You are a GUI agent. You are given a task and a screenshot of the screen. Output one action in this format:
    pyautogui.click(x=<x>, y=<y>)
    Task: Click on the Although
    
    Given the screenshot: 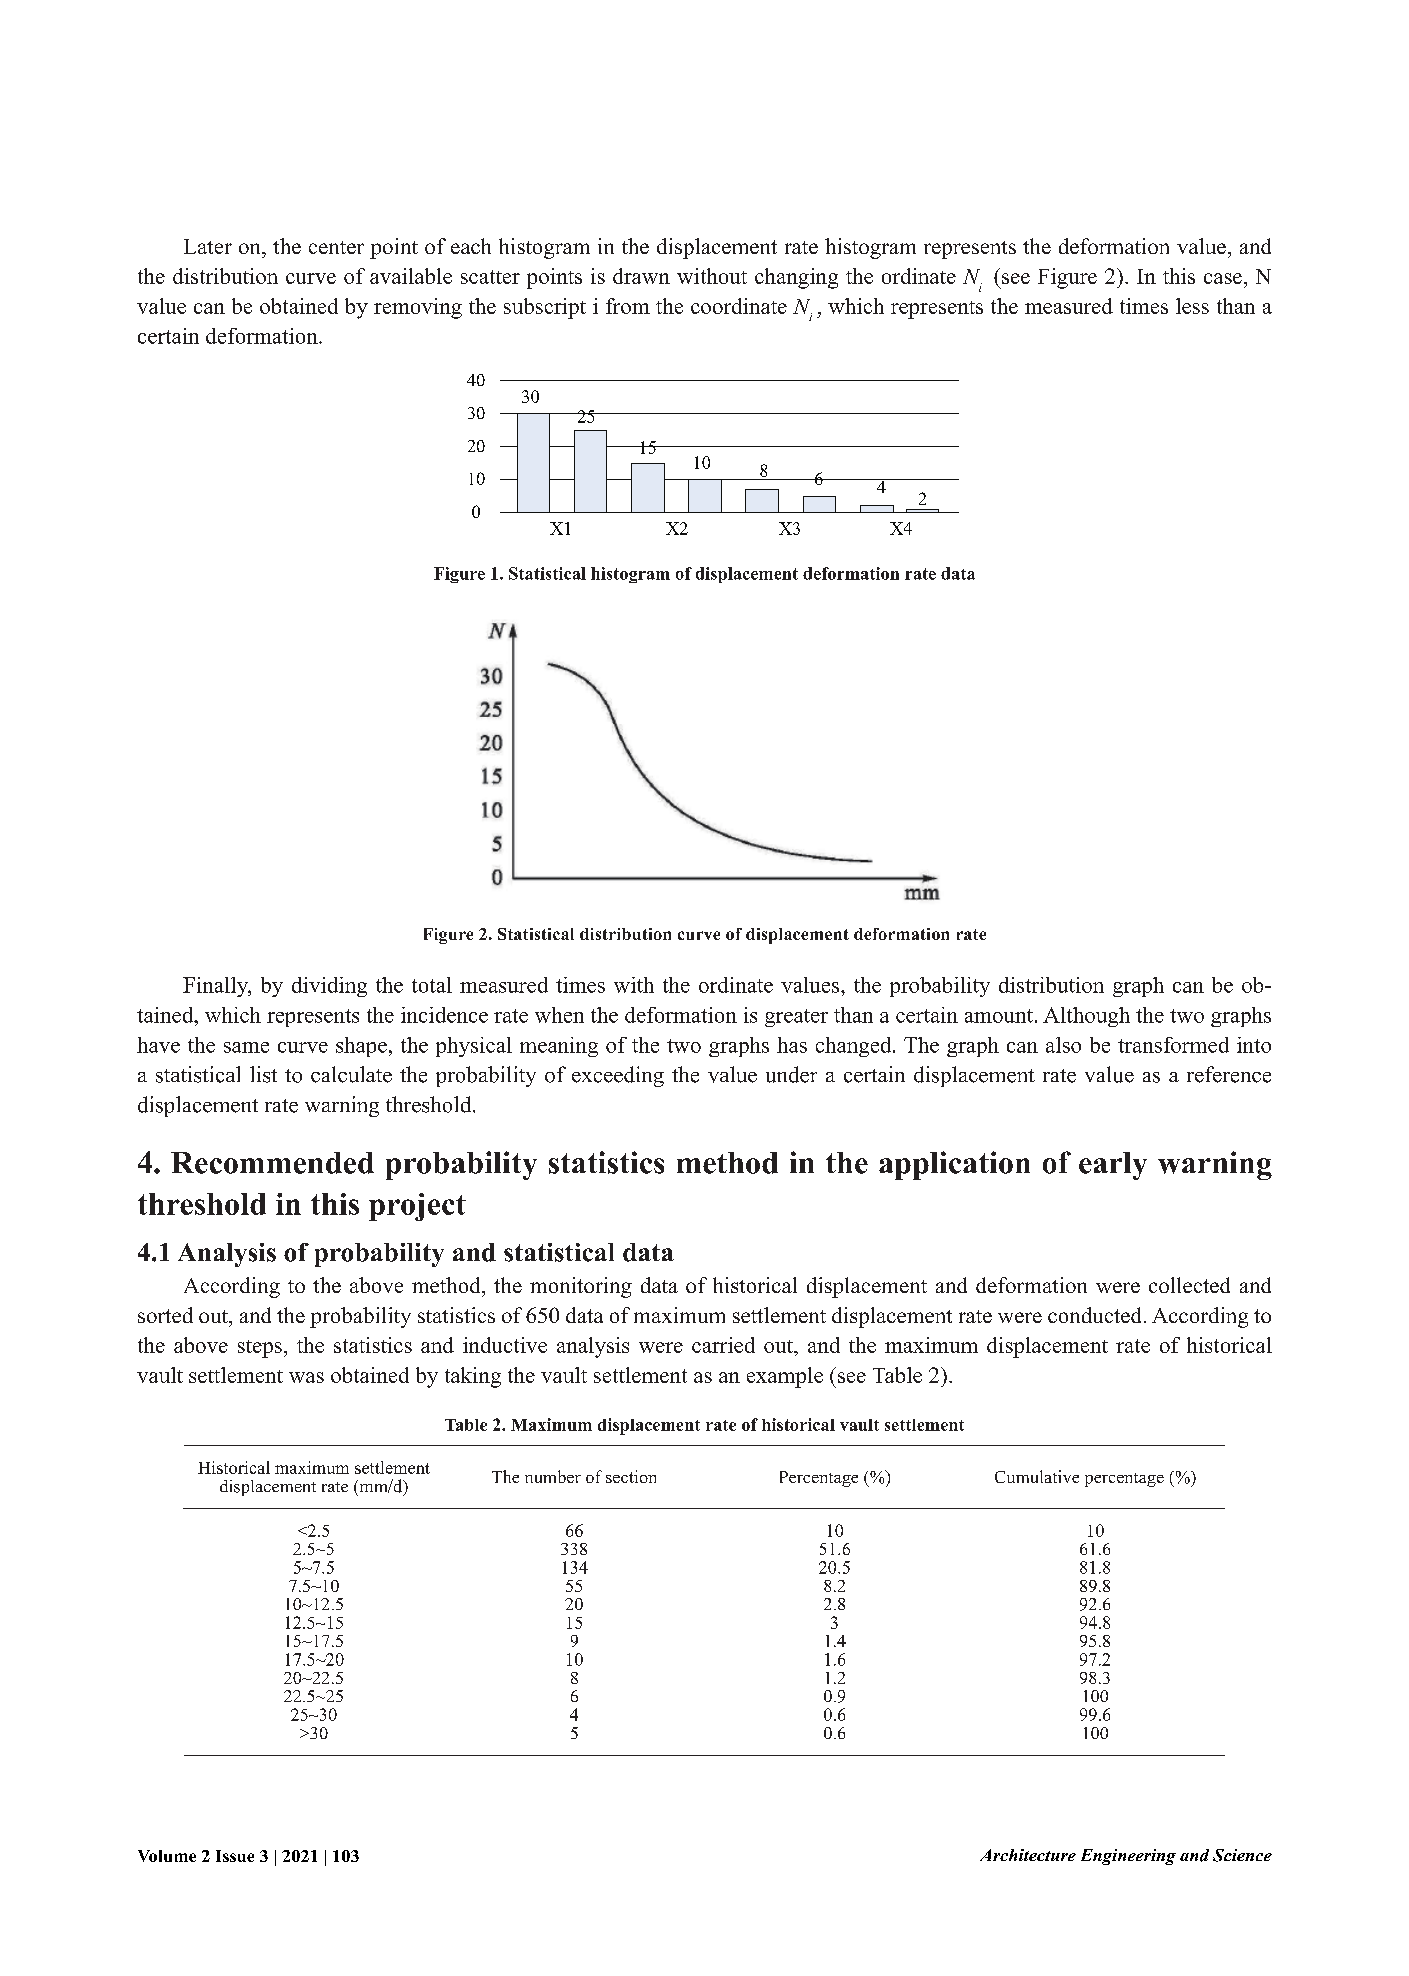 What is the action you would take?
    pyautogui.click(x=1086, y=1017)
